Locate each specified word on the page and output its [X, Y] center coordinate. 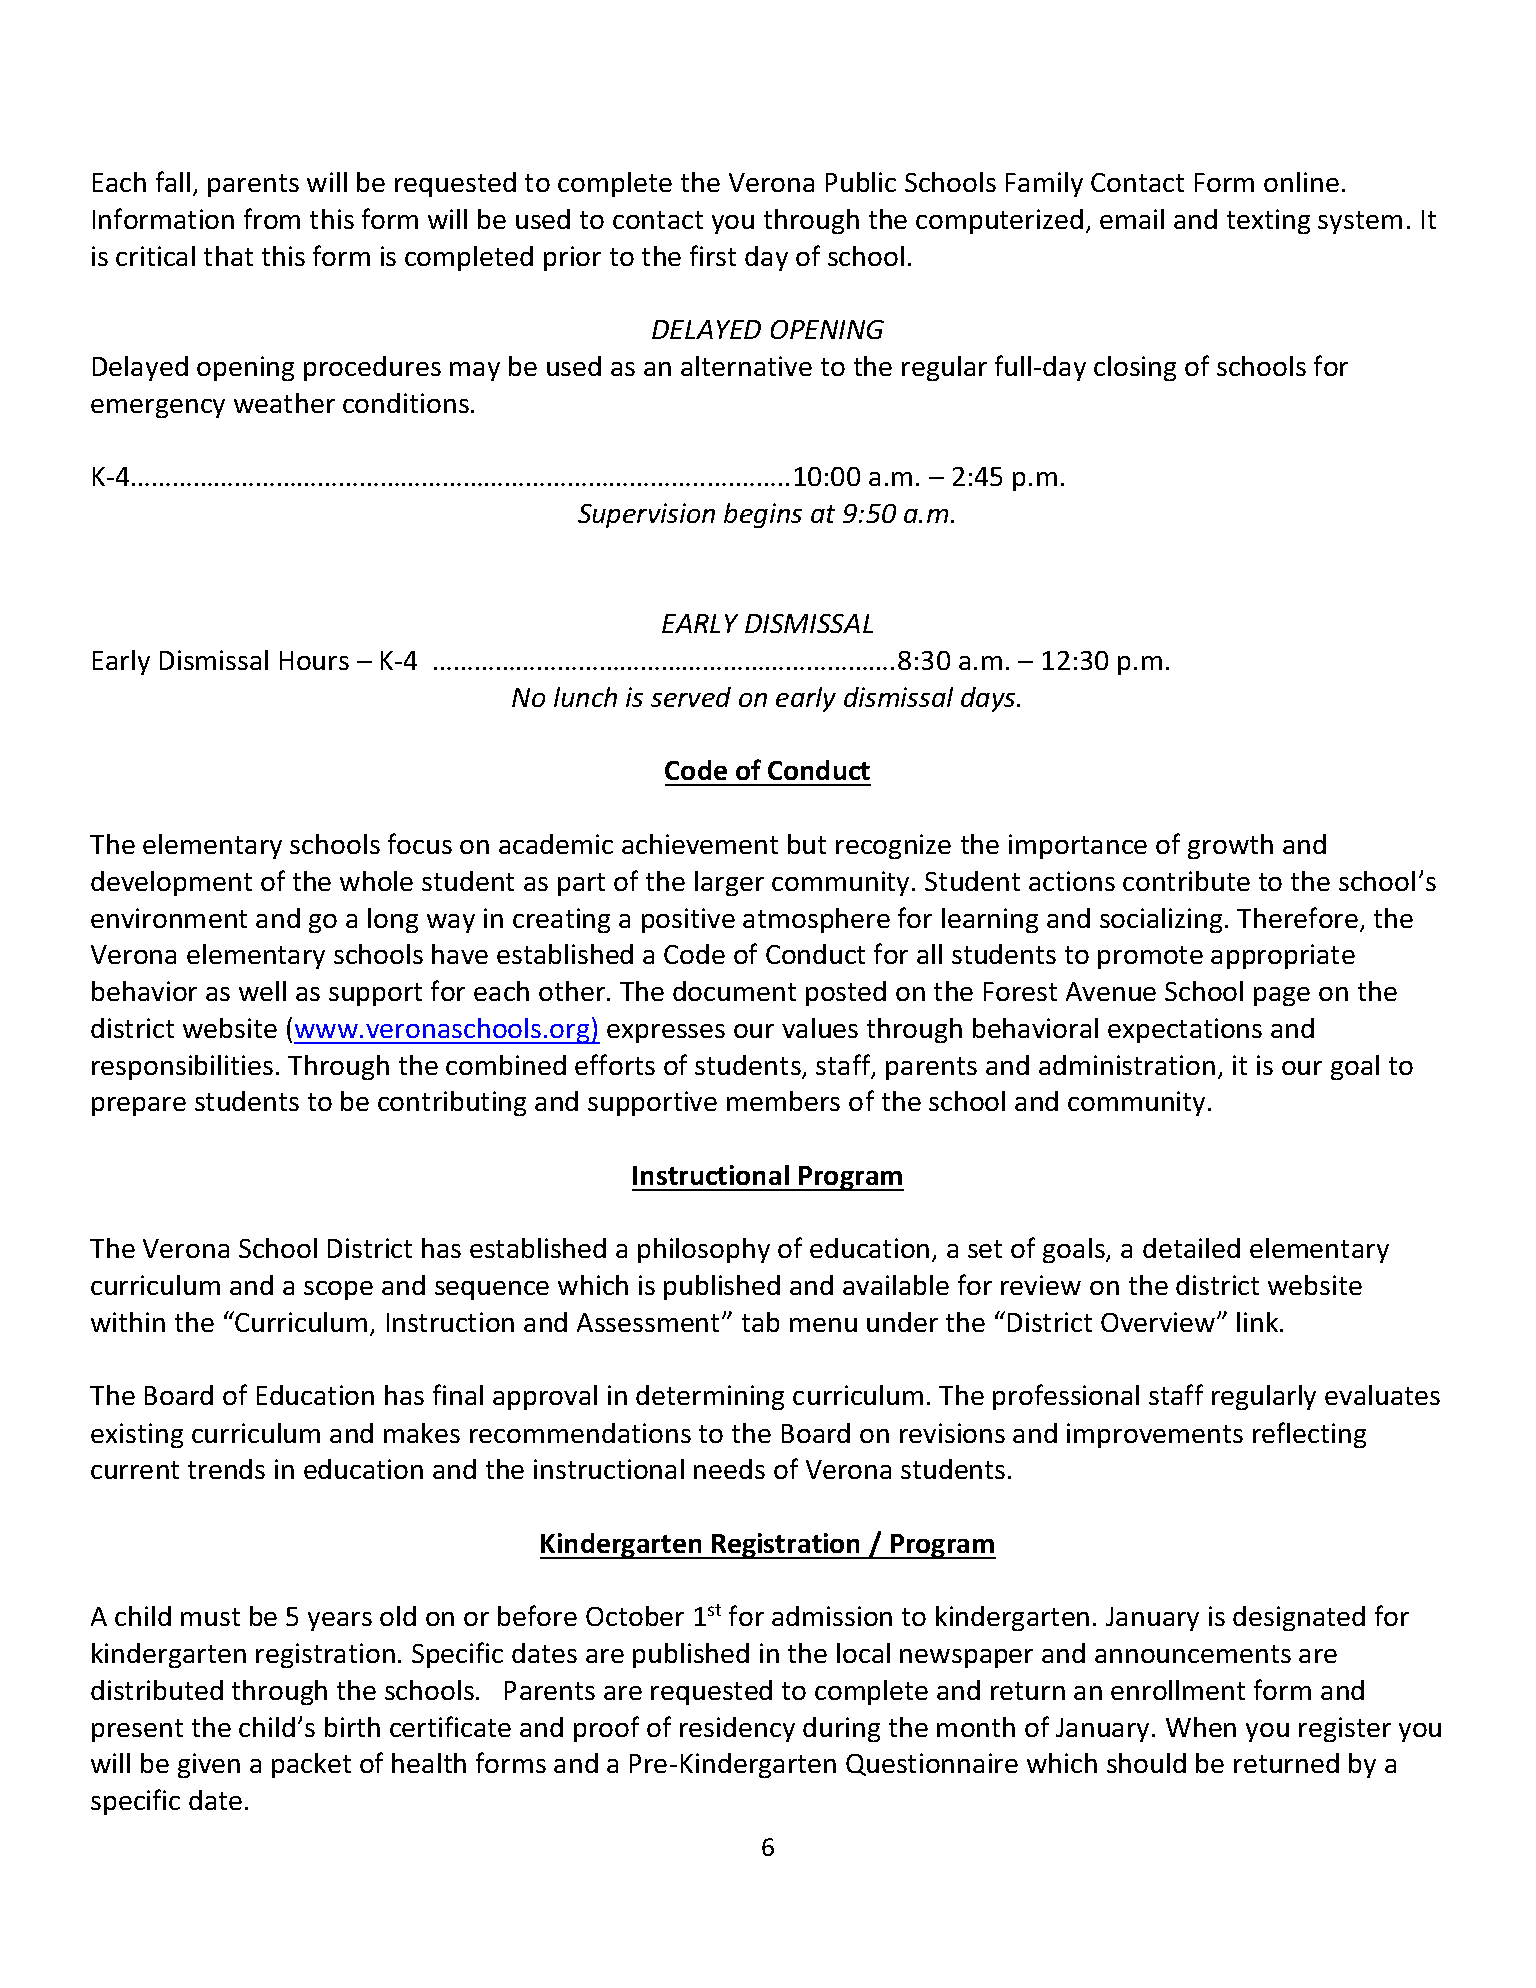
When [1201, 1727]
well [262, 991]
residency [737, 1729]
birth [352, 1727]
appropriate [1283, 956]
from [272, 218]
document [734, 991]
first [713, 255]
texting [1268, 221]
